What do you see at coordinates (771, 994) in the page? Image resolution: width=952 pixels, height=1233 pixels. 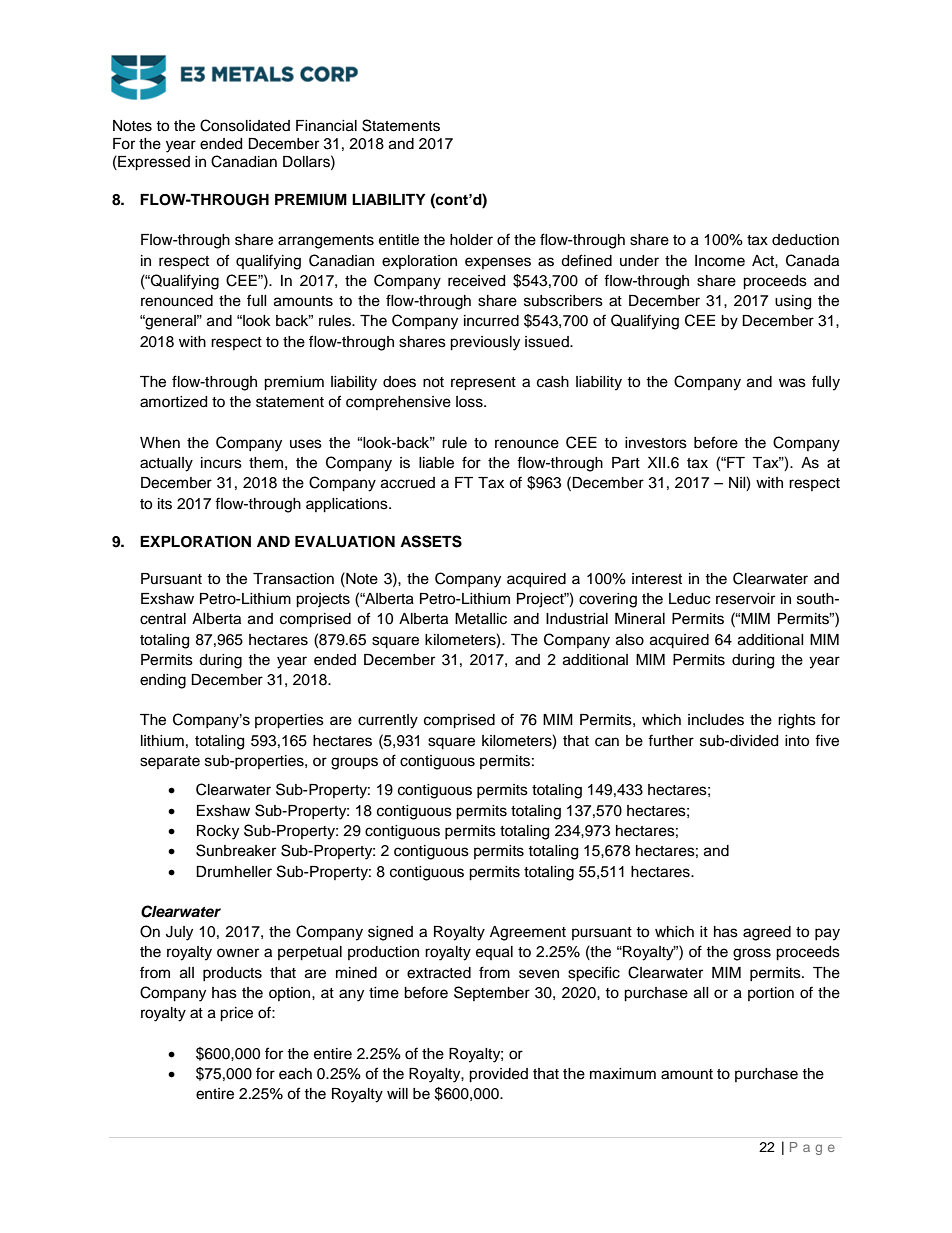 I see `portion` at bounding box center [771, 994].
